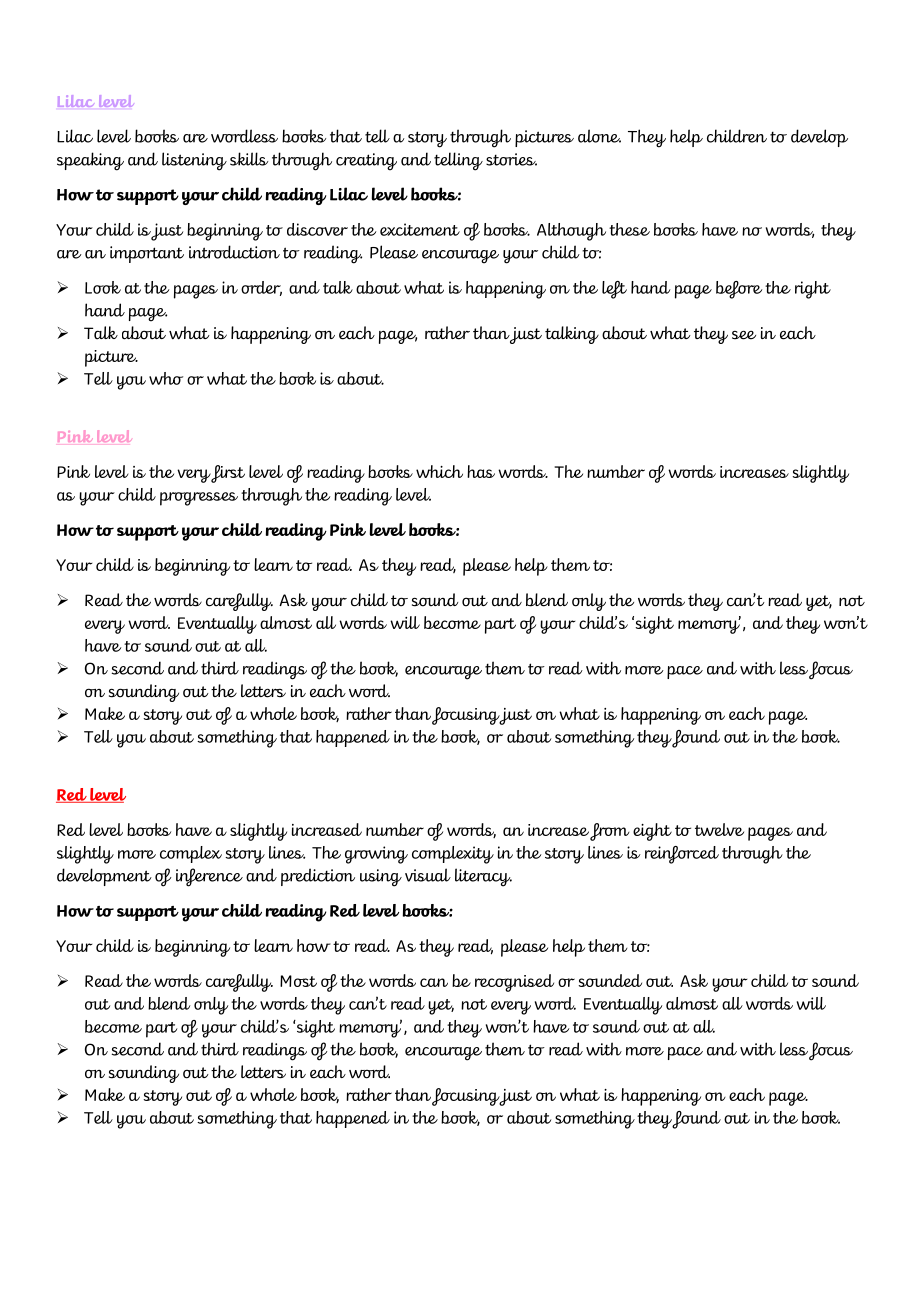 This page has height=1308, width=924. What do you see at coordinates (511, 159) in the page?
I see `stories` at bounding box center [511, 159].
